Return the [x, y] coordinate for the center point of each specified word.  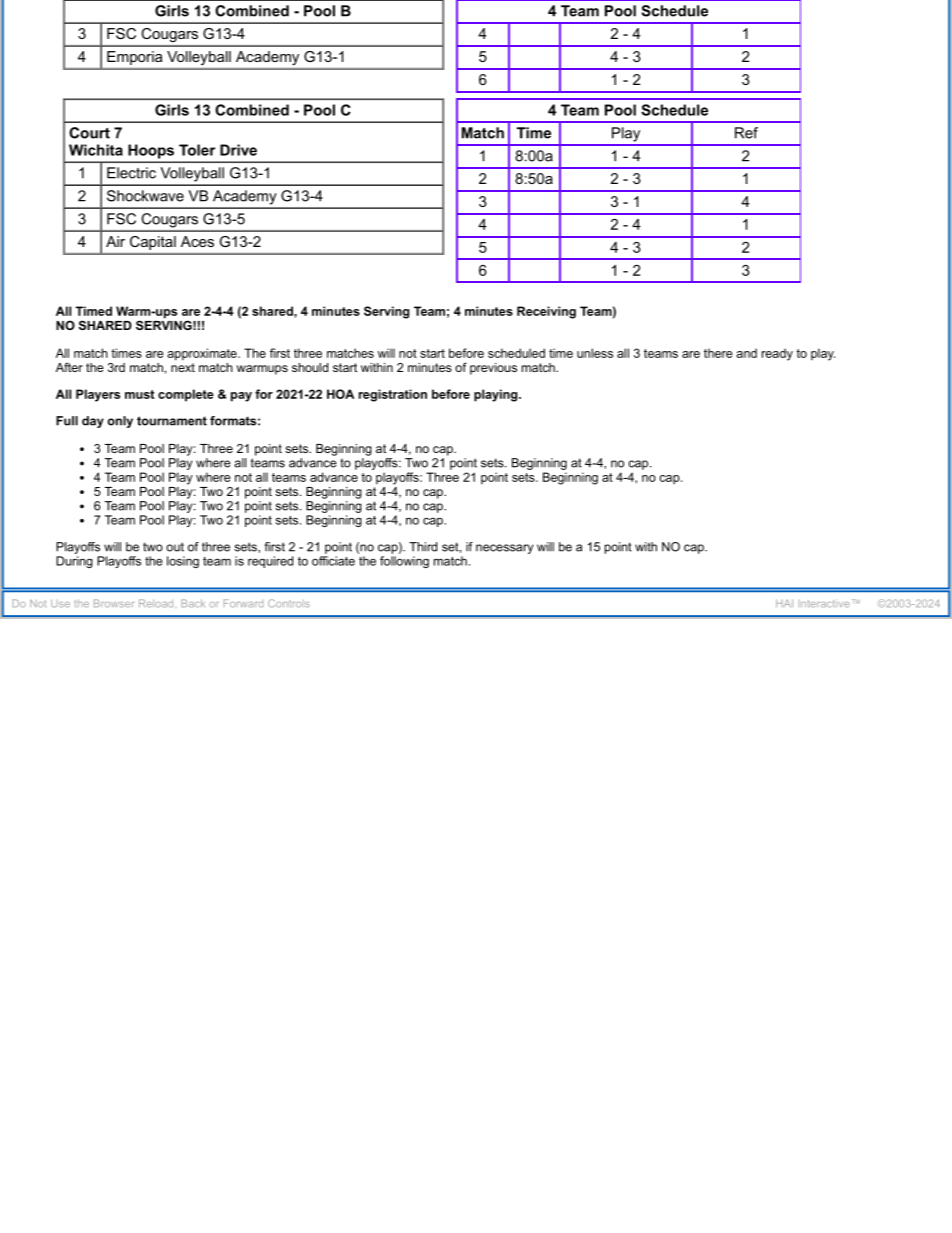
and [747, 353]
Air [115, 241]
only [120, 422]
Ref [746, 133]
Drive [238, 150]
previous [493, 369]
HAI [784, 603]
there [718, 353]
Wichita [96, 150]
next [183, 366]
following [404, 562]
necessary [504, 549]
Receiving [546, 312]
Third [423, 547]
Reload [156, 603]
